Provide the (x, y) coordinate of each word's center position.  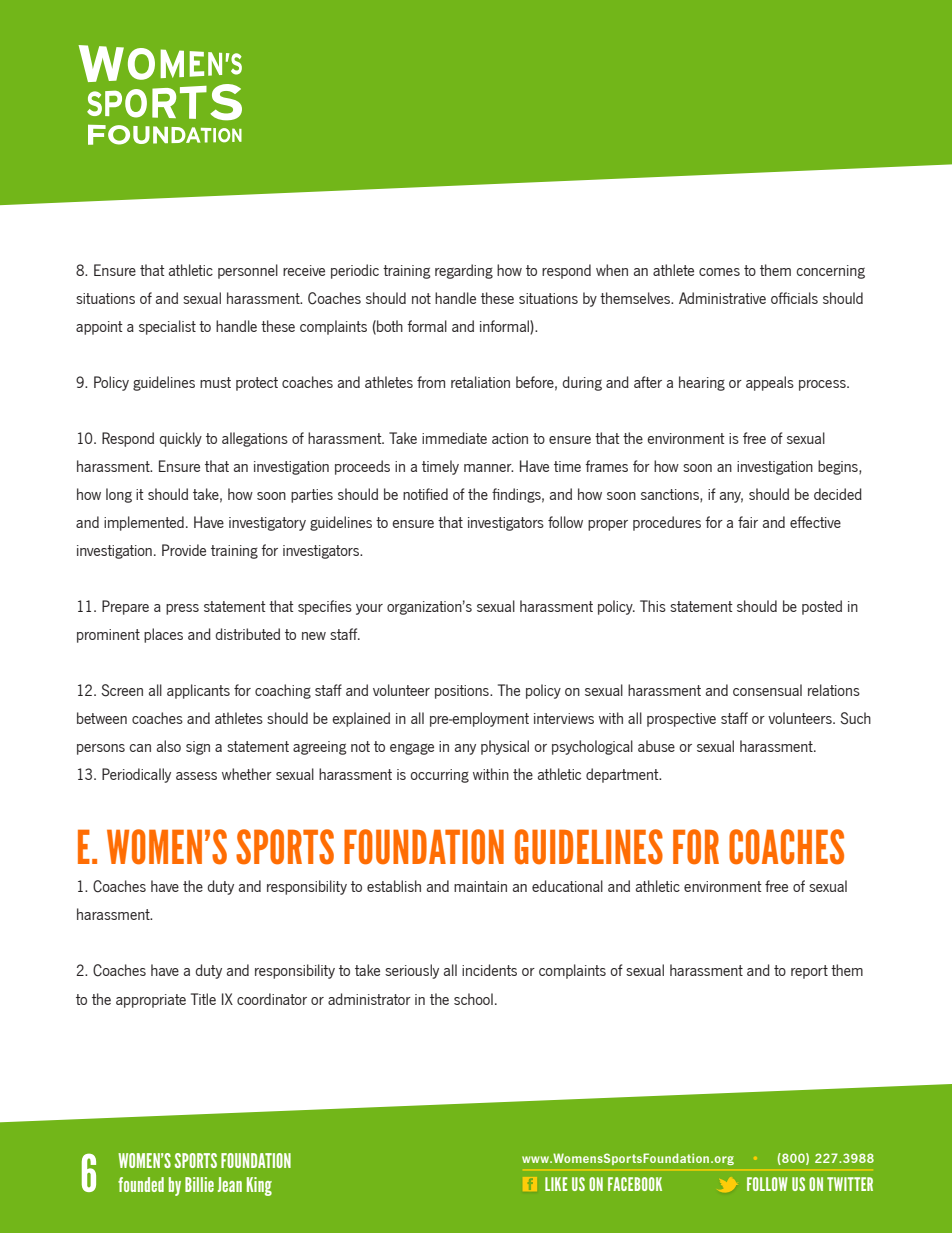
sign (198, 748)
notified (425, 494)
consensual (767, 690)
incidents (489, 970)
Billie (199, 1184)
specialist (167, 327)
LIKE (556, 1184)
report (809, 972)
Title (203, 999)
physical (505, 747)
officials (794, 298)
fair (748, 522)
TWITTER (850, 1184)
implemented (144, 523)
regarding (464, 271)
